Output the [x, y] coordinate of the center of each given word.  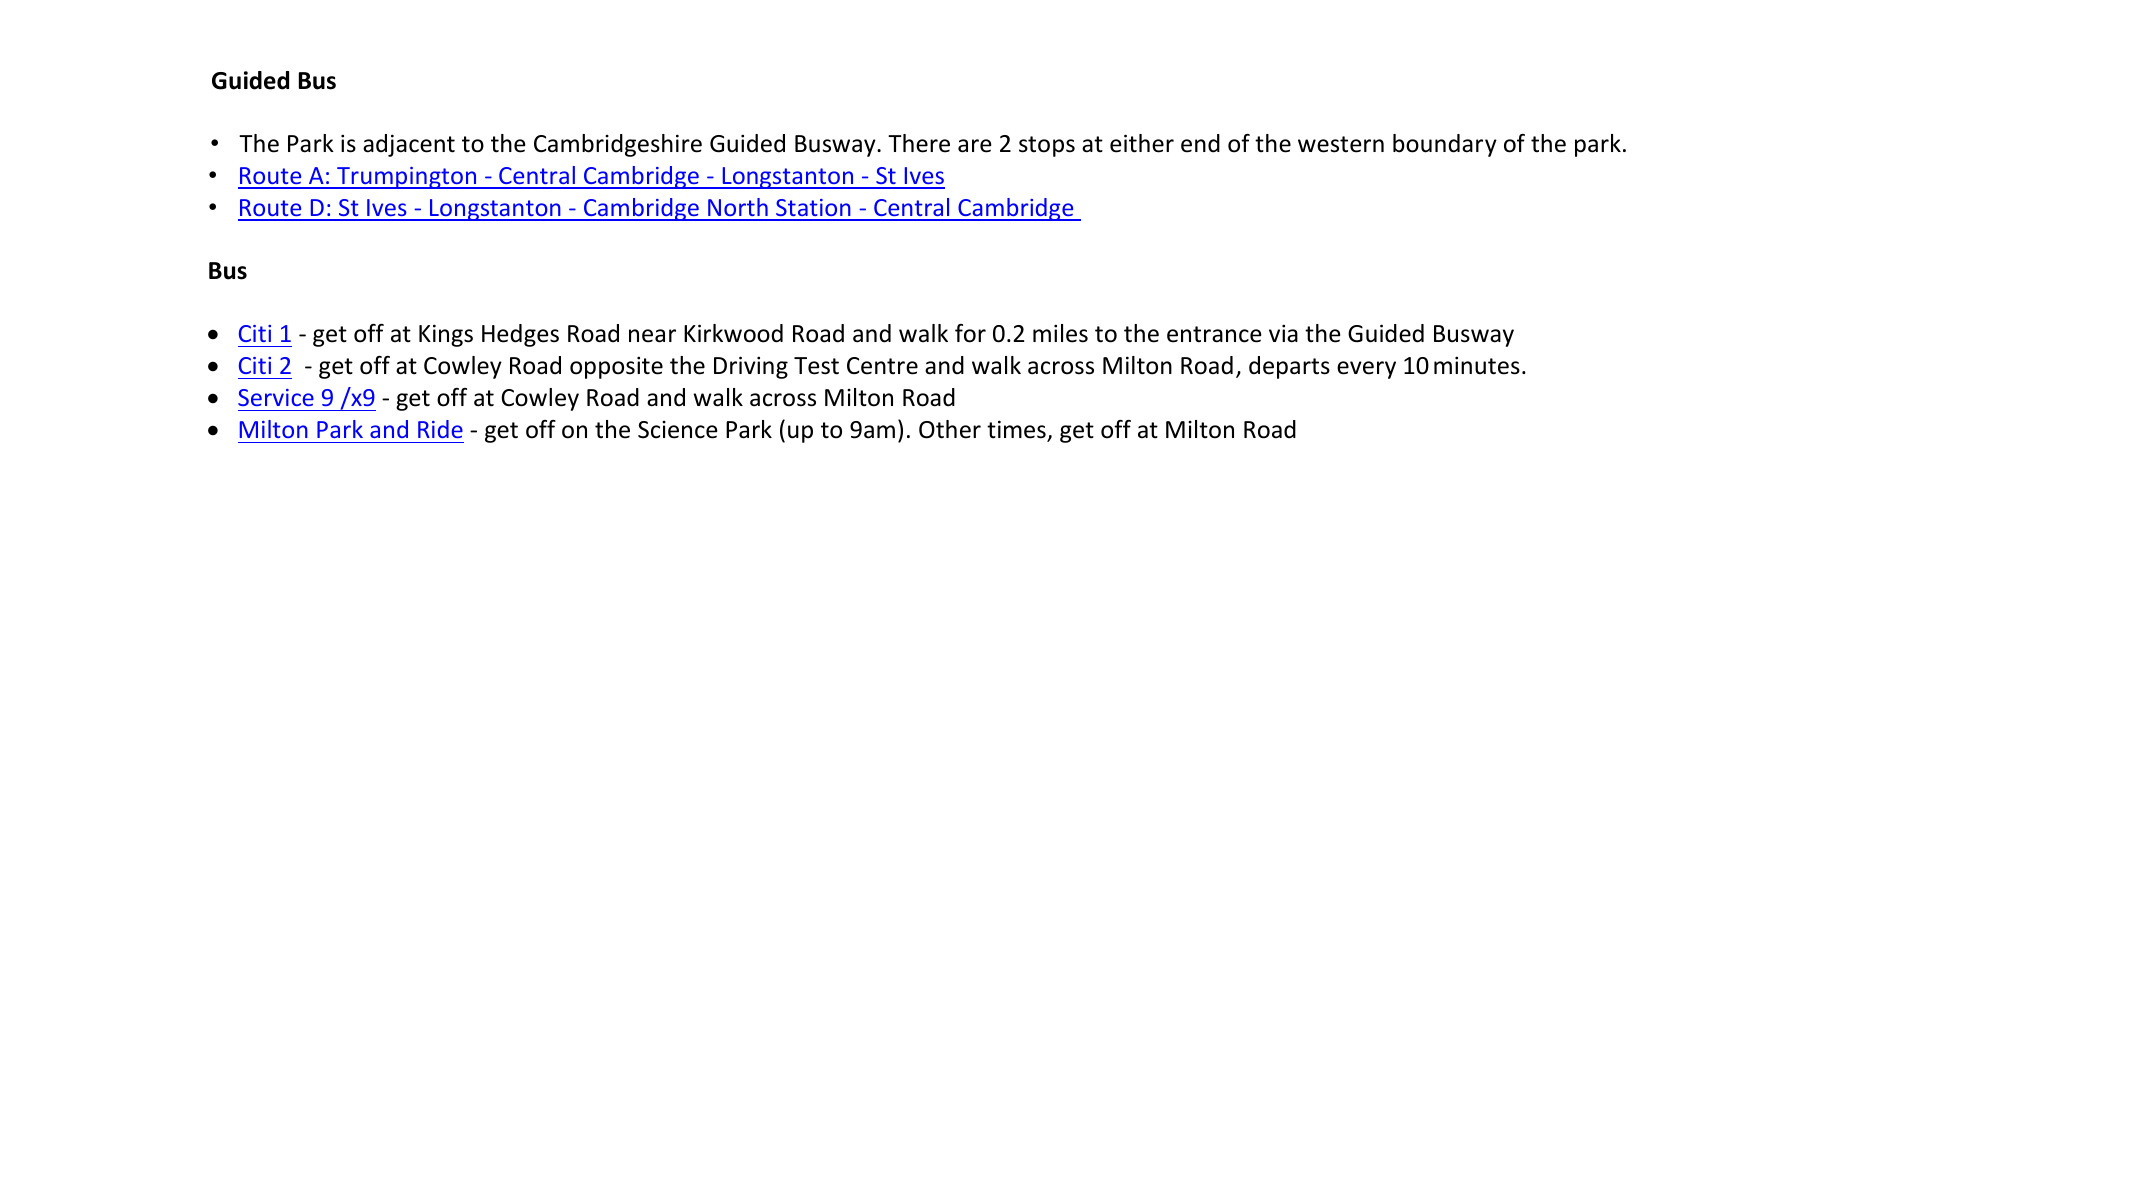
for [970, 333]
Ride [440, 429]
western [1341, 144]
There [919, 143]
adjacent [409, 145]
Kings [446, 335]
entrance [1214, 334]
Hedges [520, 335]
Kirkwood [733, 333]
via [1283, 333]
